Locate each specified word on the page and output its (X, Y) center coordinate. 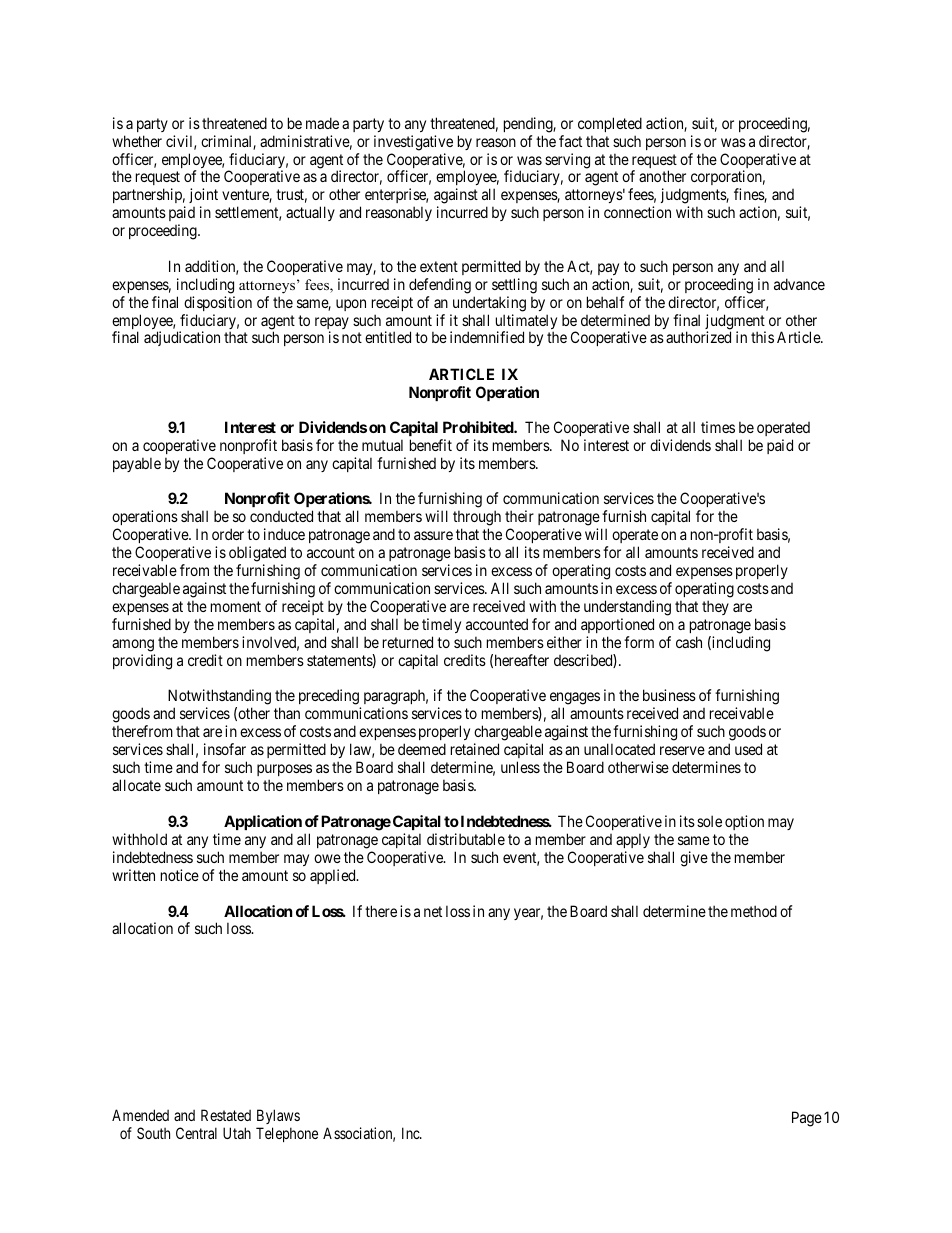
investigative (413, 143)
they (715, 607)
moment (236, 606)
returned (408, 642)
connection (637, 212)
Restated (226, 1115)
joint (203, 197)
